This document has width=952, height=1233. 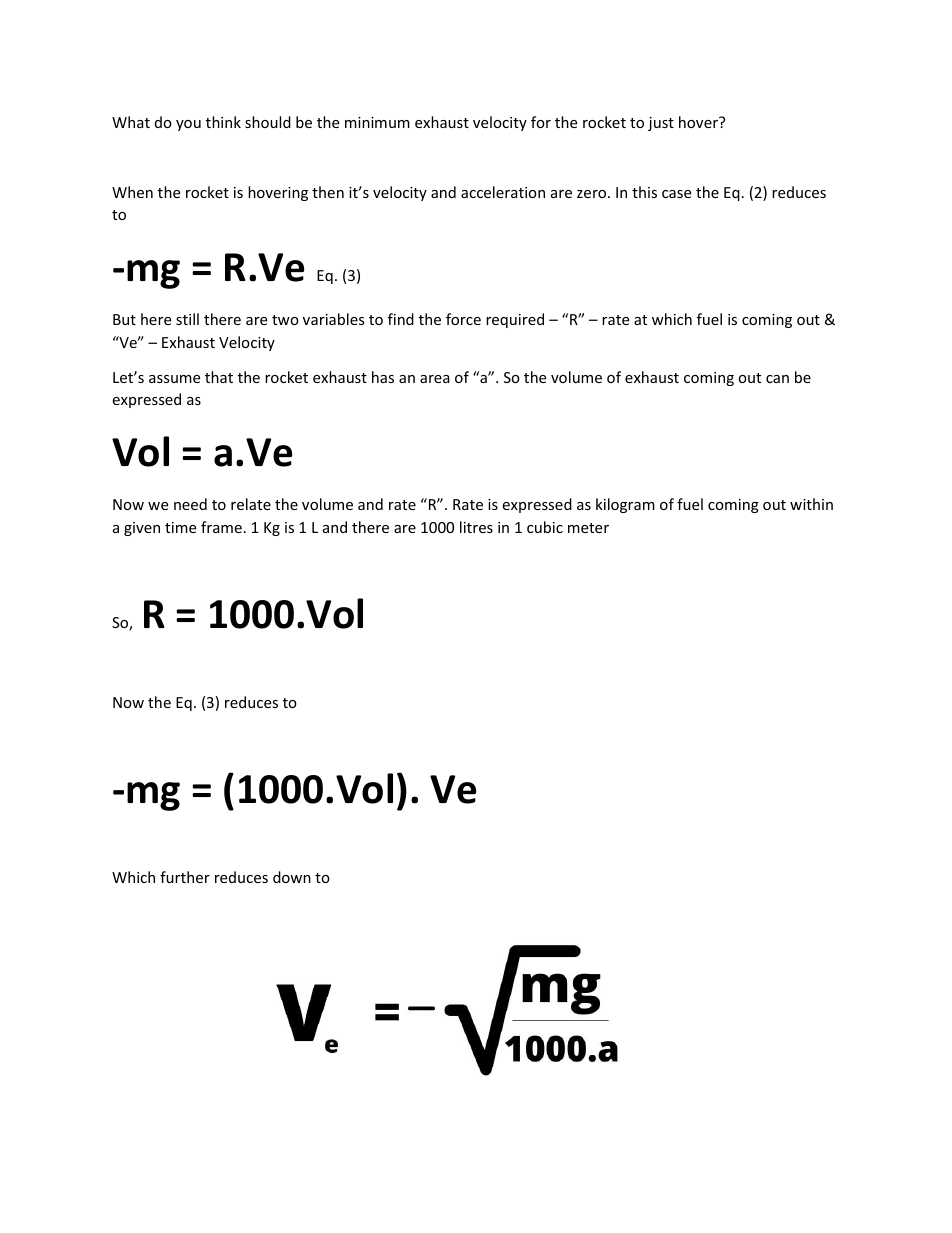 I want to click on down, so click(x=292, y=877).
